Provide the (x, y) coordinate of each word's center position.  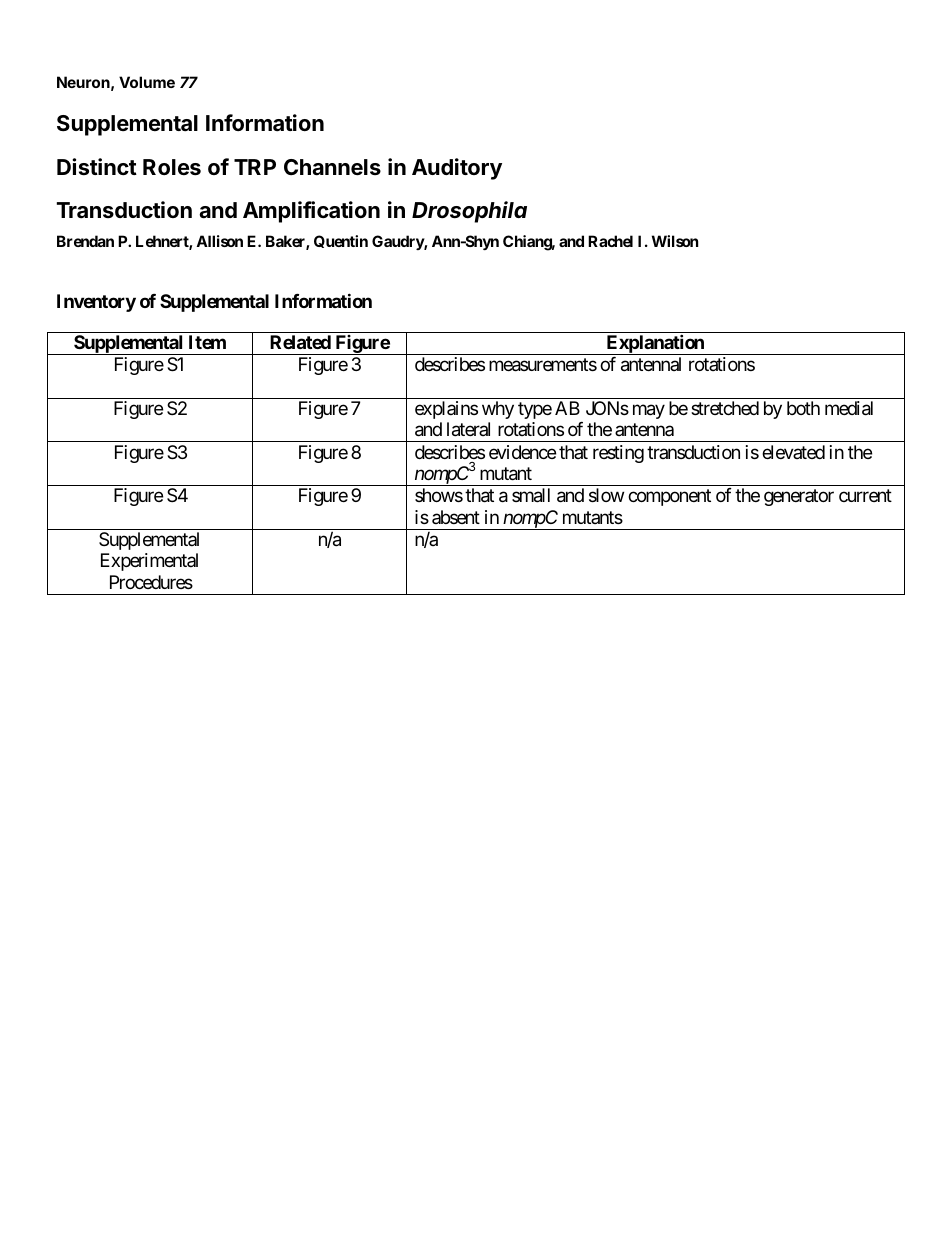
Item (207, 342)
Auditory (457, 169)
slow (606, 495)
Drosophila (469, 212)
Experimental (149, 562)
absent (456, 517)
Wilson (675, 241)
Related (300, 342)
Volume (147, 82)
